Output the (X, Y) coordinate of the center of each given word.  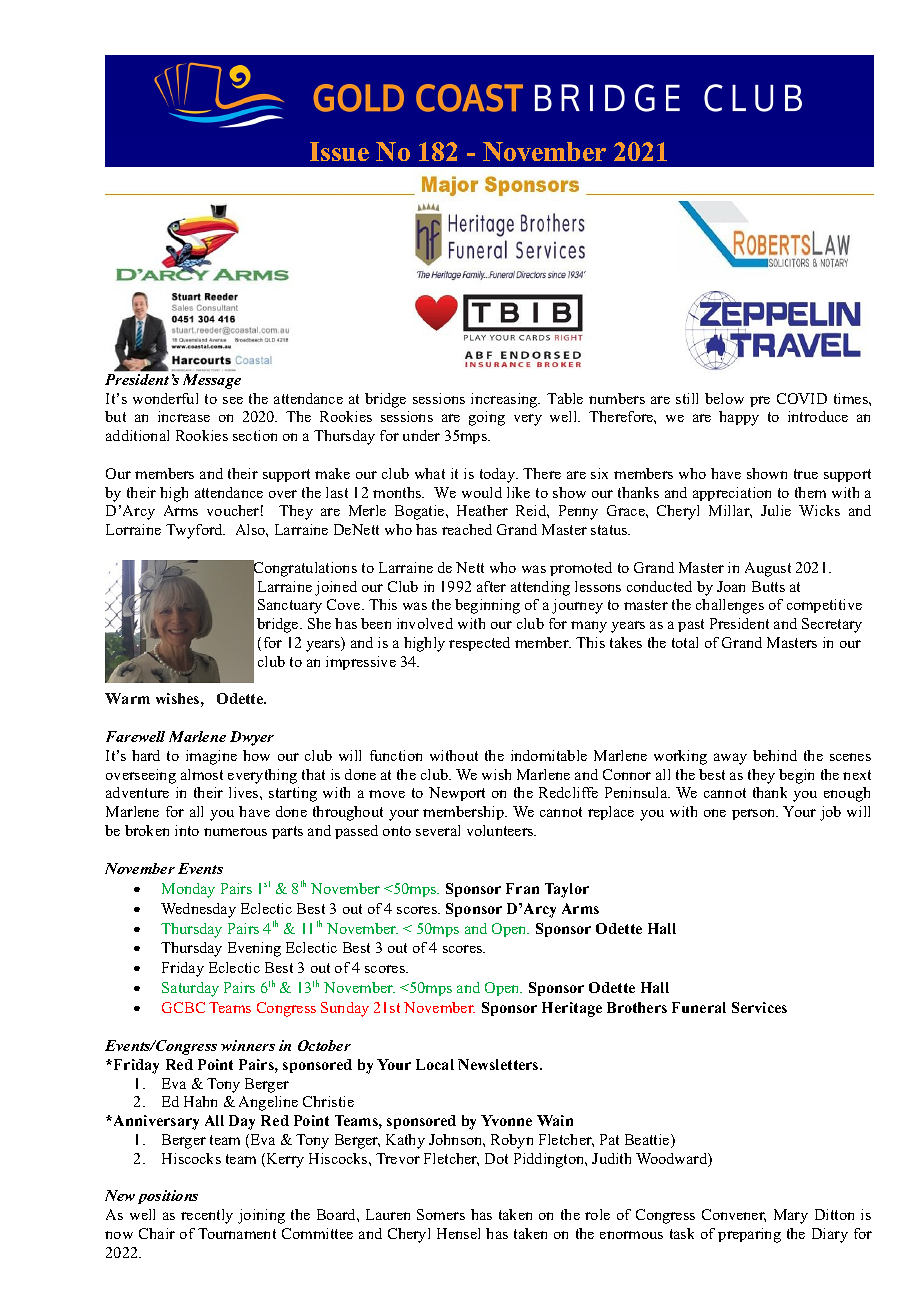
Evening (254, 949)
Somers (441, 1214)
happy (739, 418)
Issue (339, 151)
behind (775, 755)
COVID (802, 398)
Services (759, 1007)
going (487, 418)
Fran (522, 888)
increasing (505, 400)
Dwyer (252, 738)
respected (479, 644)
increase (184, 416)
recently (207, 1216)
